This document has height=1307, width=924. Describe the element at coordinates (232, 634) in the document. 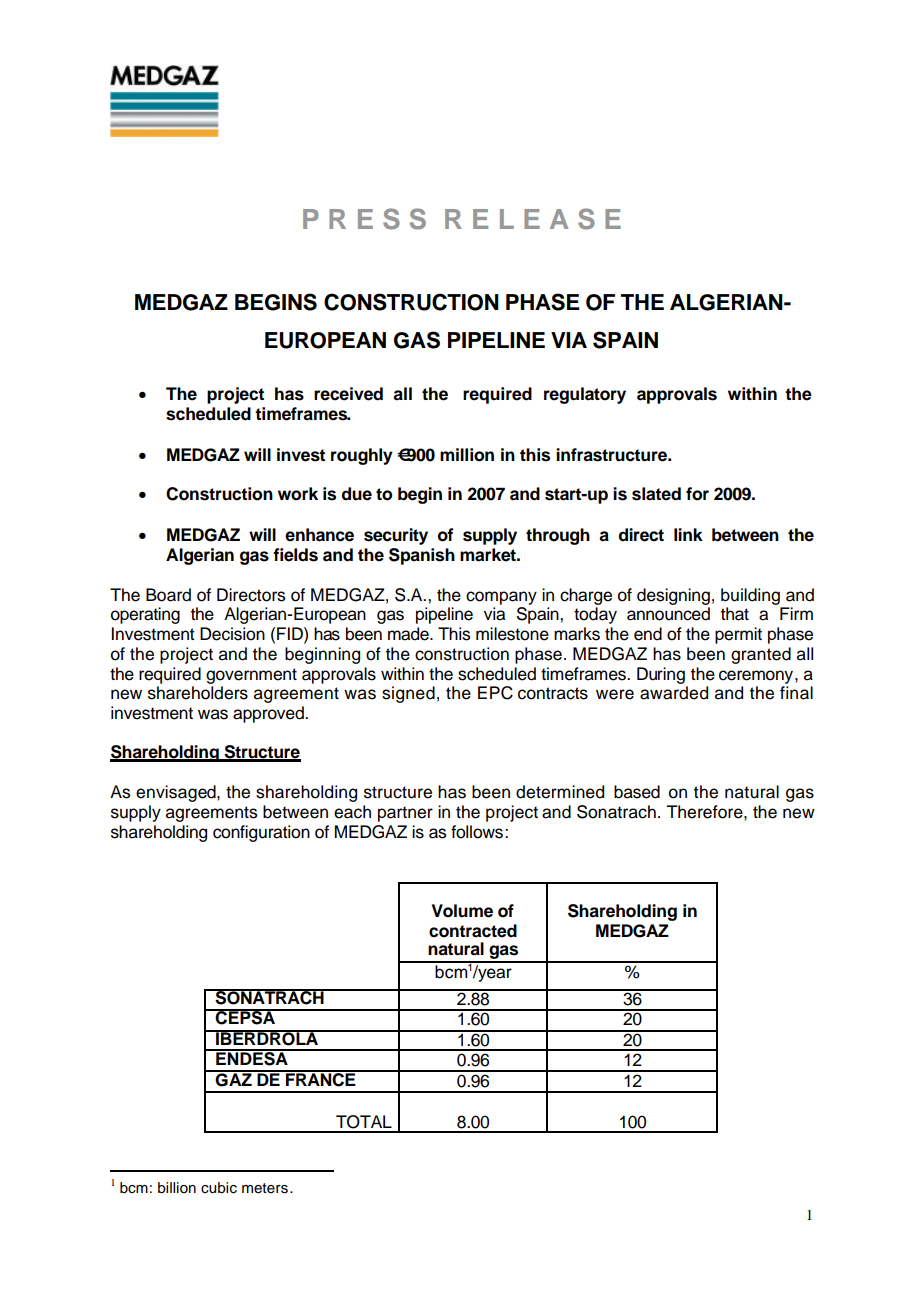

I see `Decision` at that location.
